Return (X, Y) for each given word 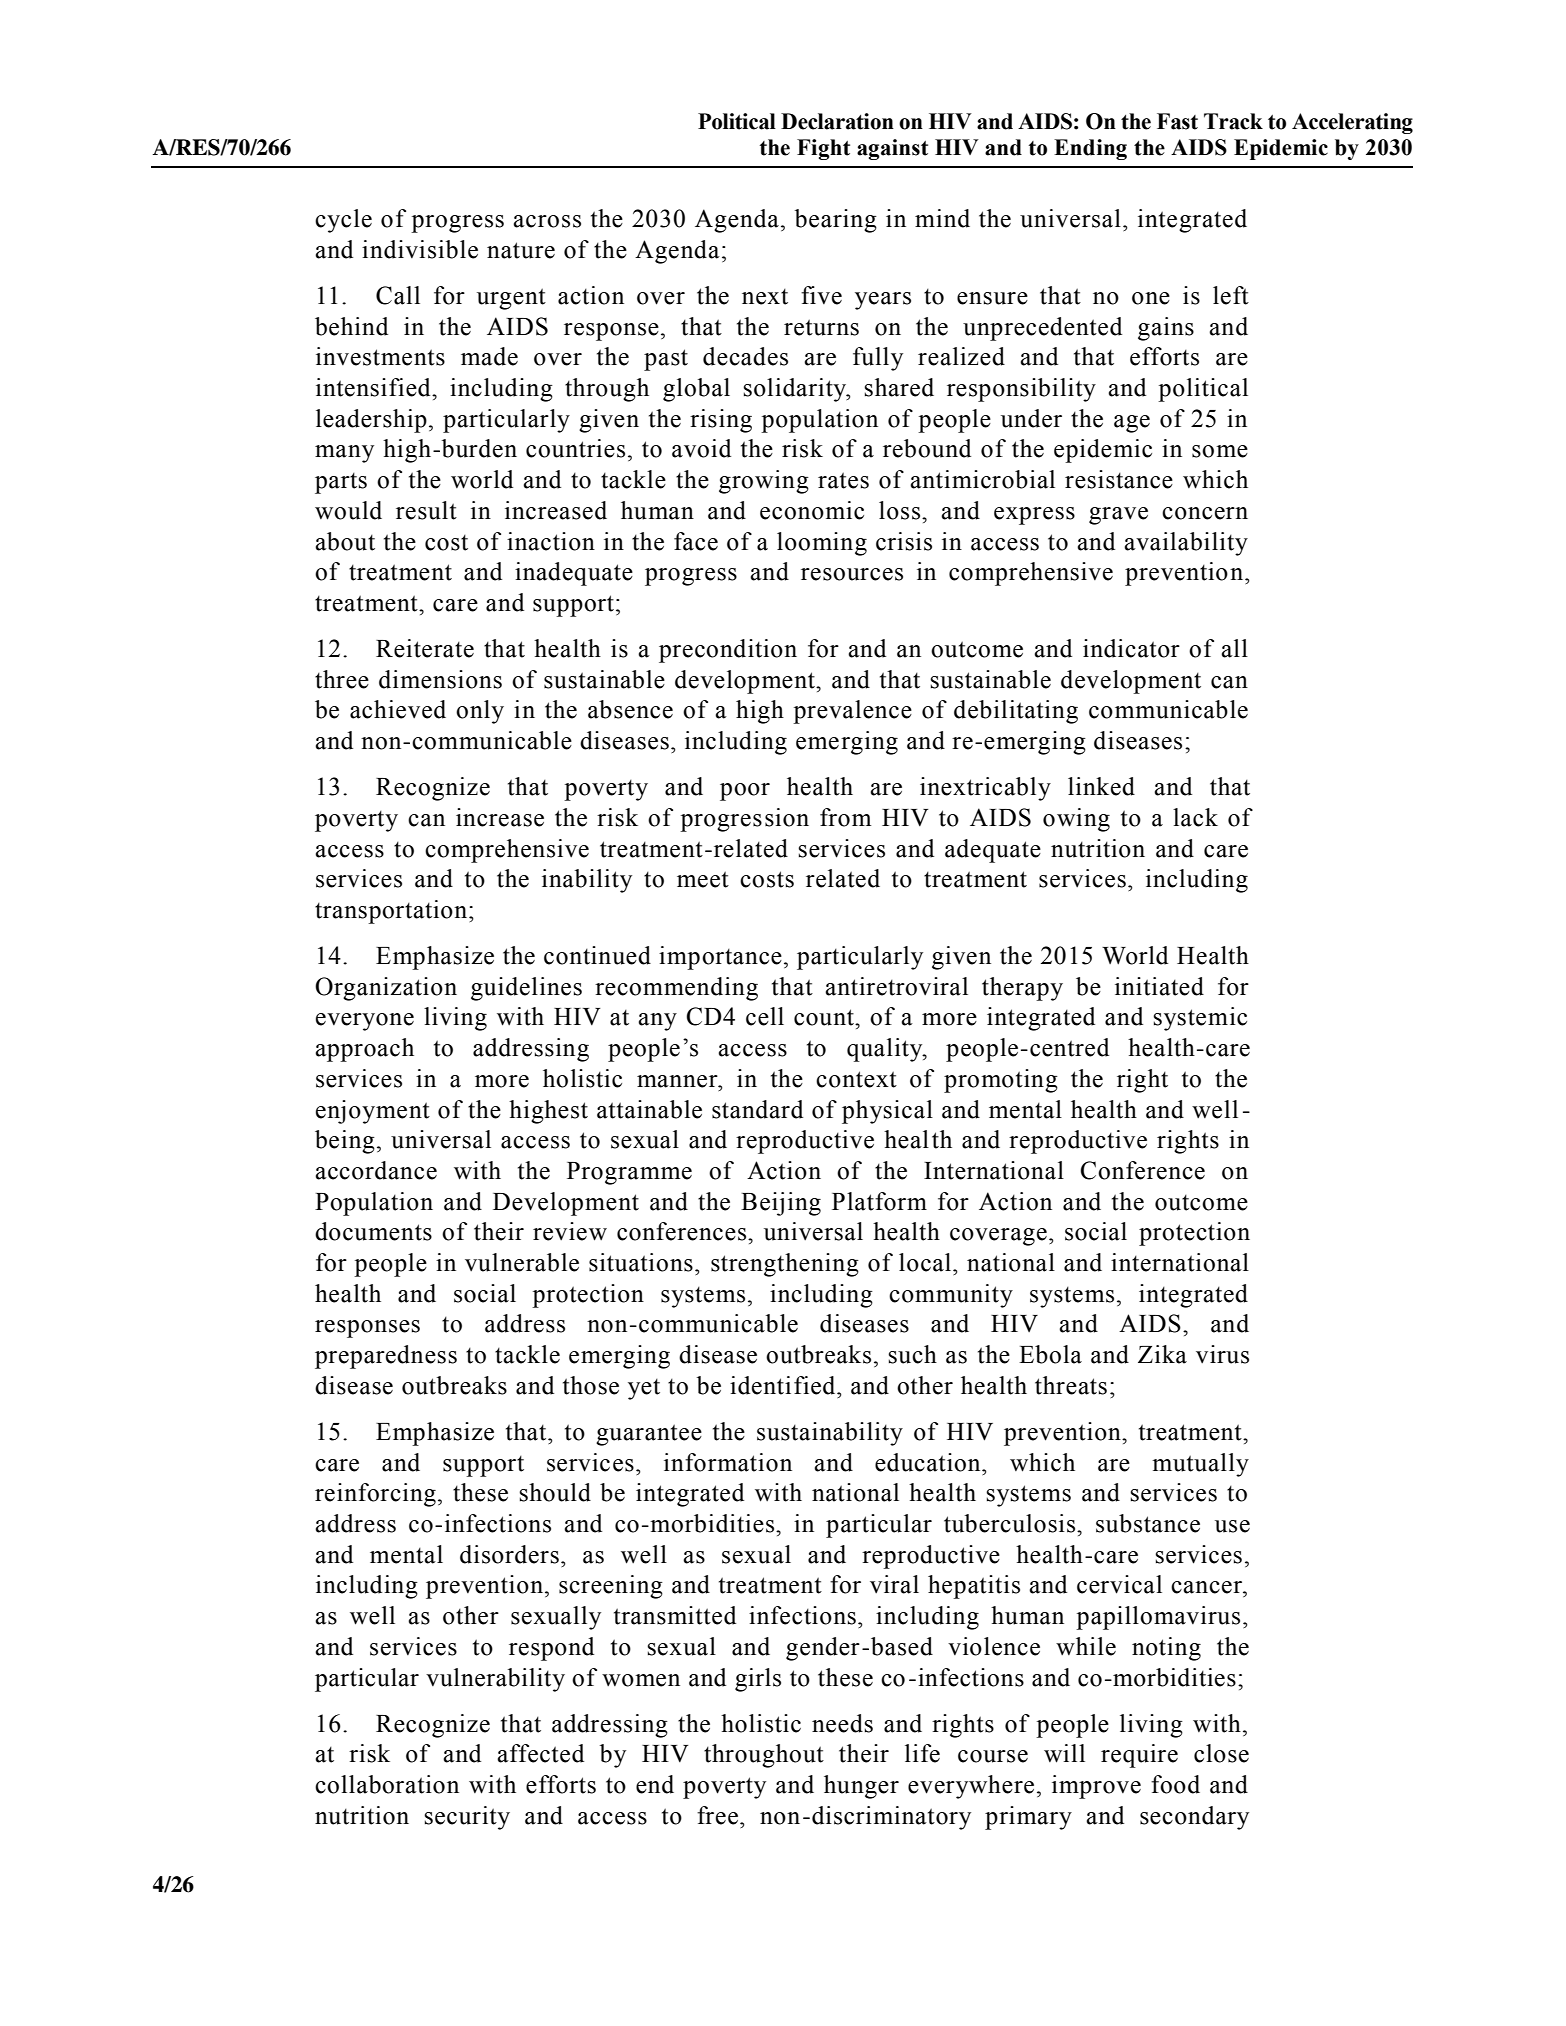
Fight (823, 149)
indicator (1131, 648)
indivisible (420, 249)
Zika (1162, 1354)
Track (1233, 121)
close (1221, 1753)
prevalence (852, 712)
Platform (879, 1201)
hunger (861, 1787)
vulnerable (522, 1262)
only (480, 712)
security (467, 1818)
